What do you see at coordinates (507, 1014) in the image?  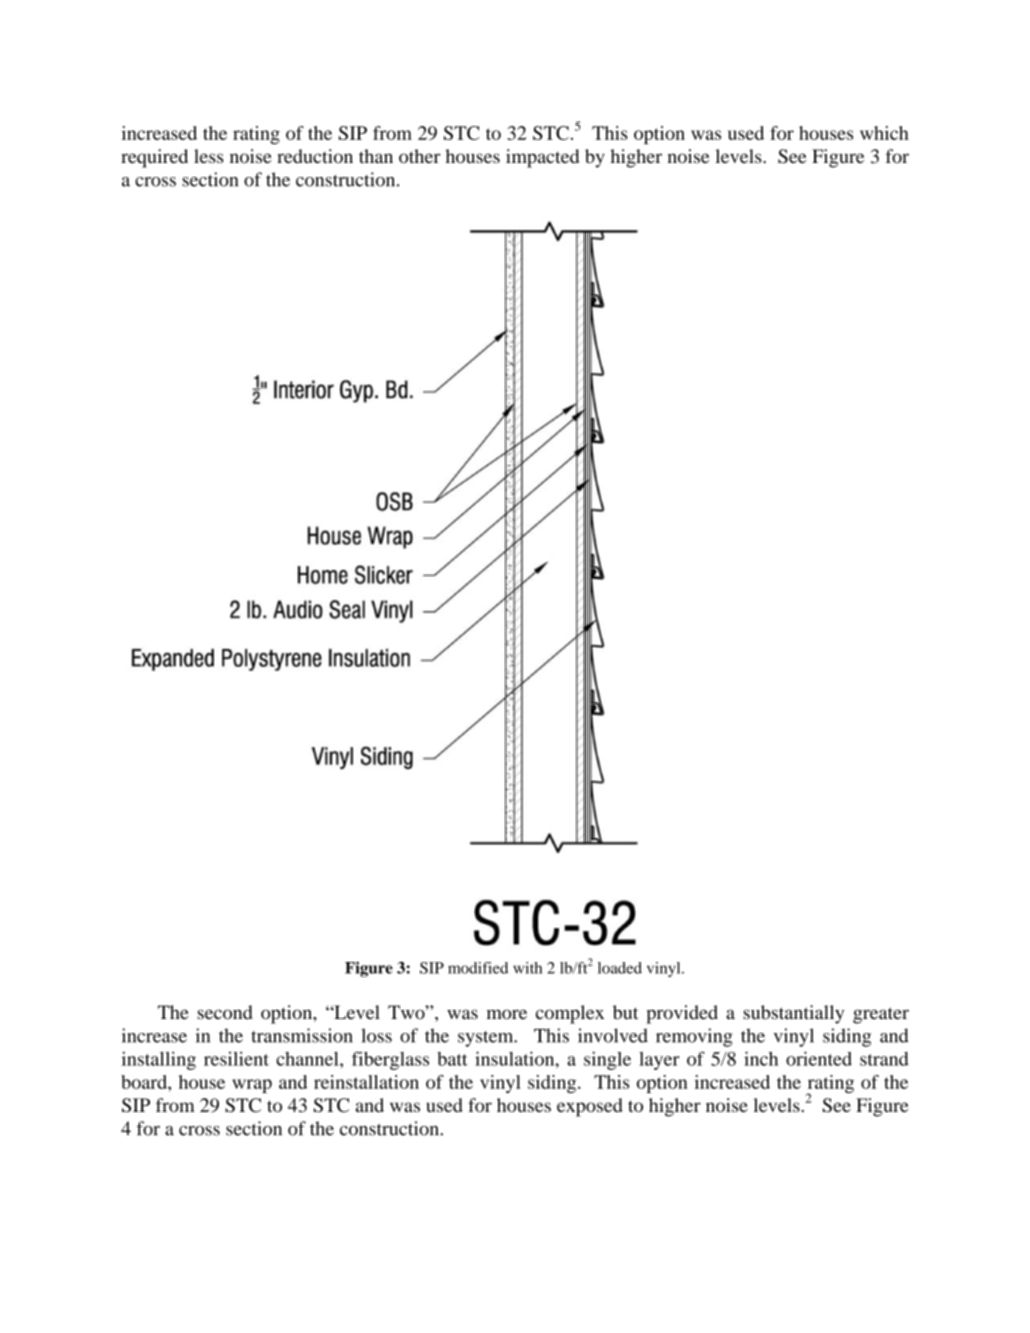 I see `more` at bounding box center [507, 1014].
